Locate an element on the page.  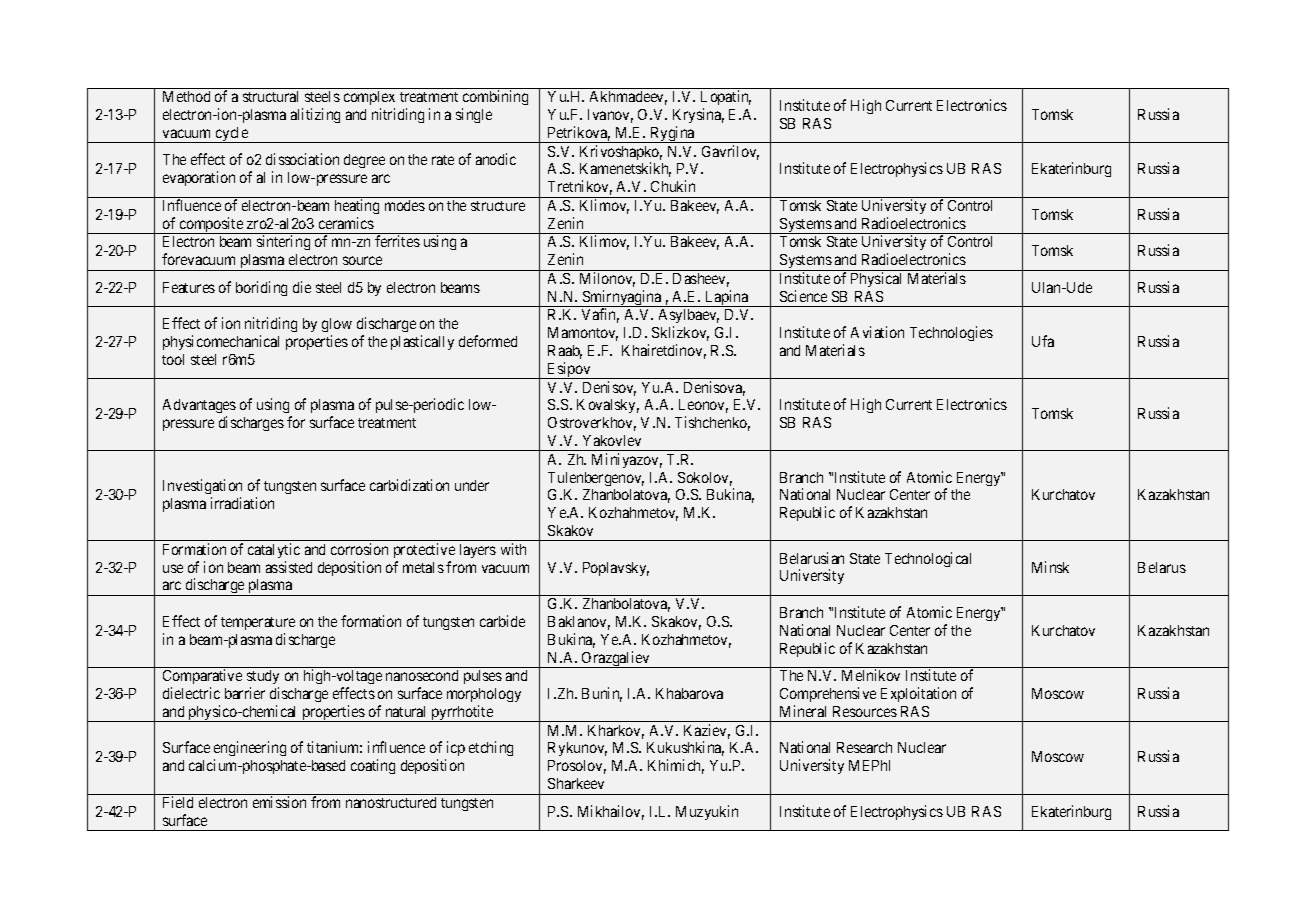
Technologies is located at coordinates (951, 333).
